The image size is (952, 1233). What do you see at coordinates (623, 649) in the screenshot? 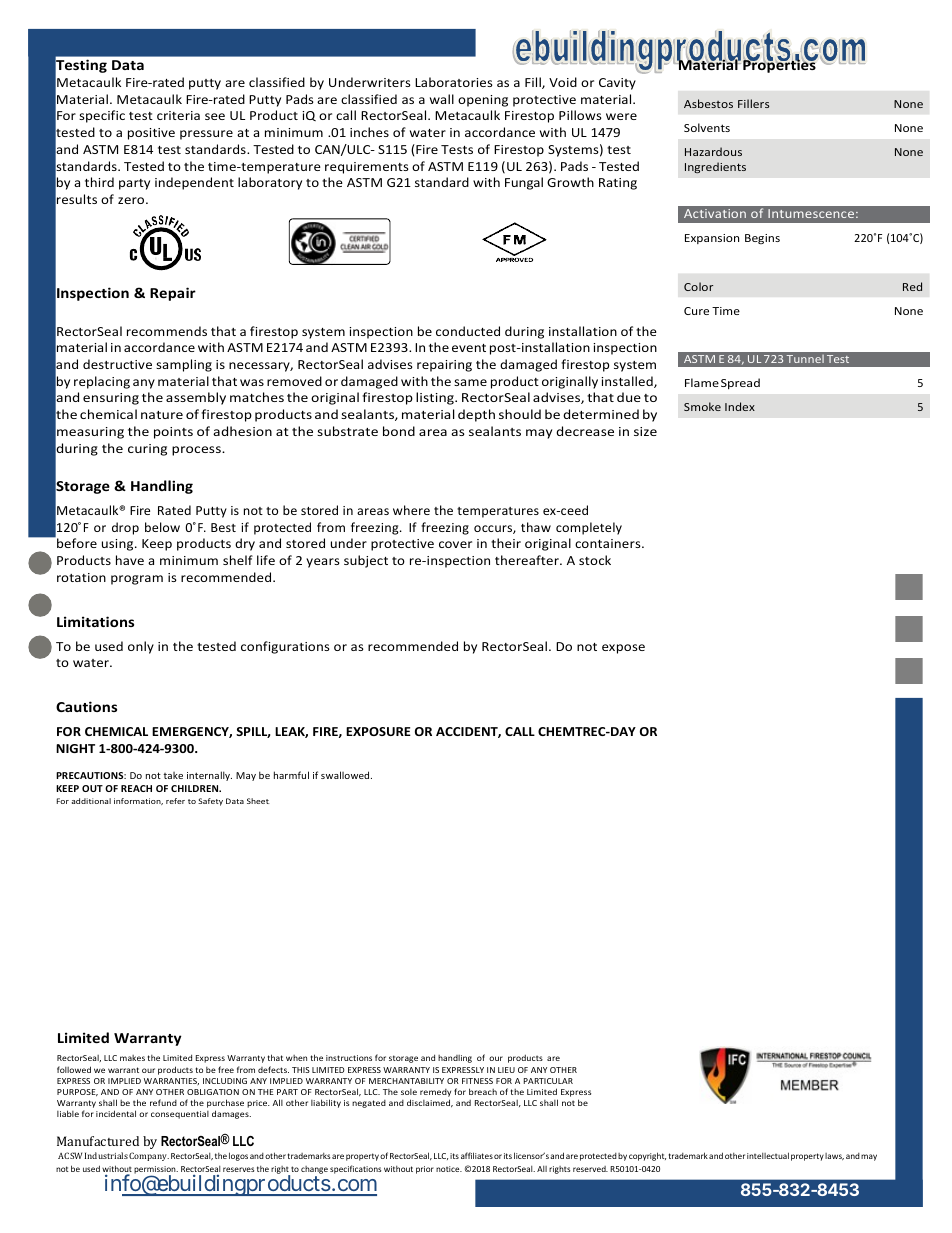
I see `expose` at bounding box center [623, 649].
